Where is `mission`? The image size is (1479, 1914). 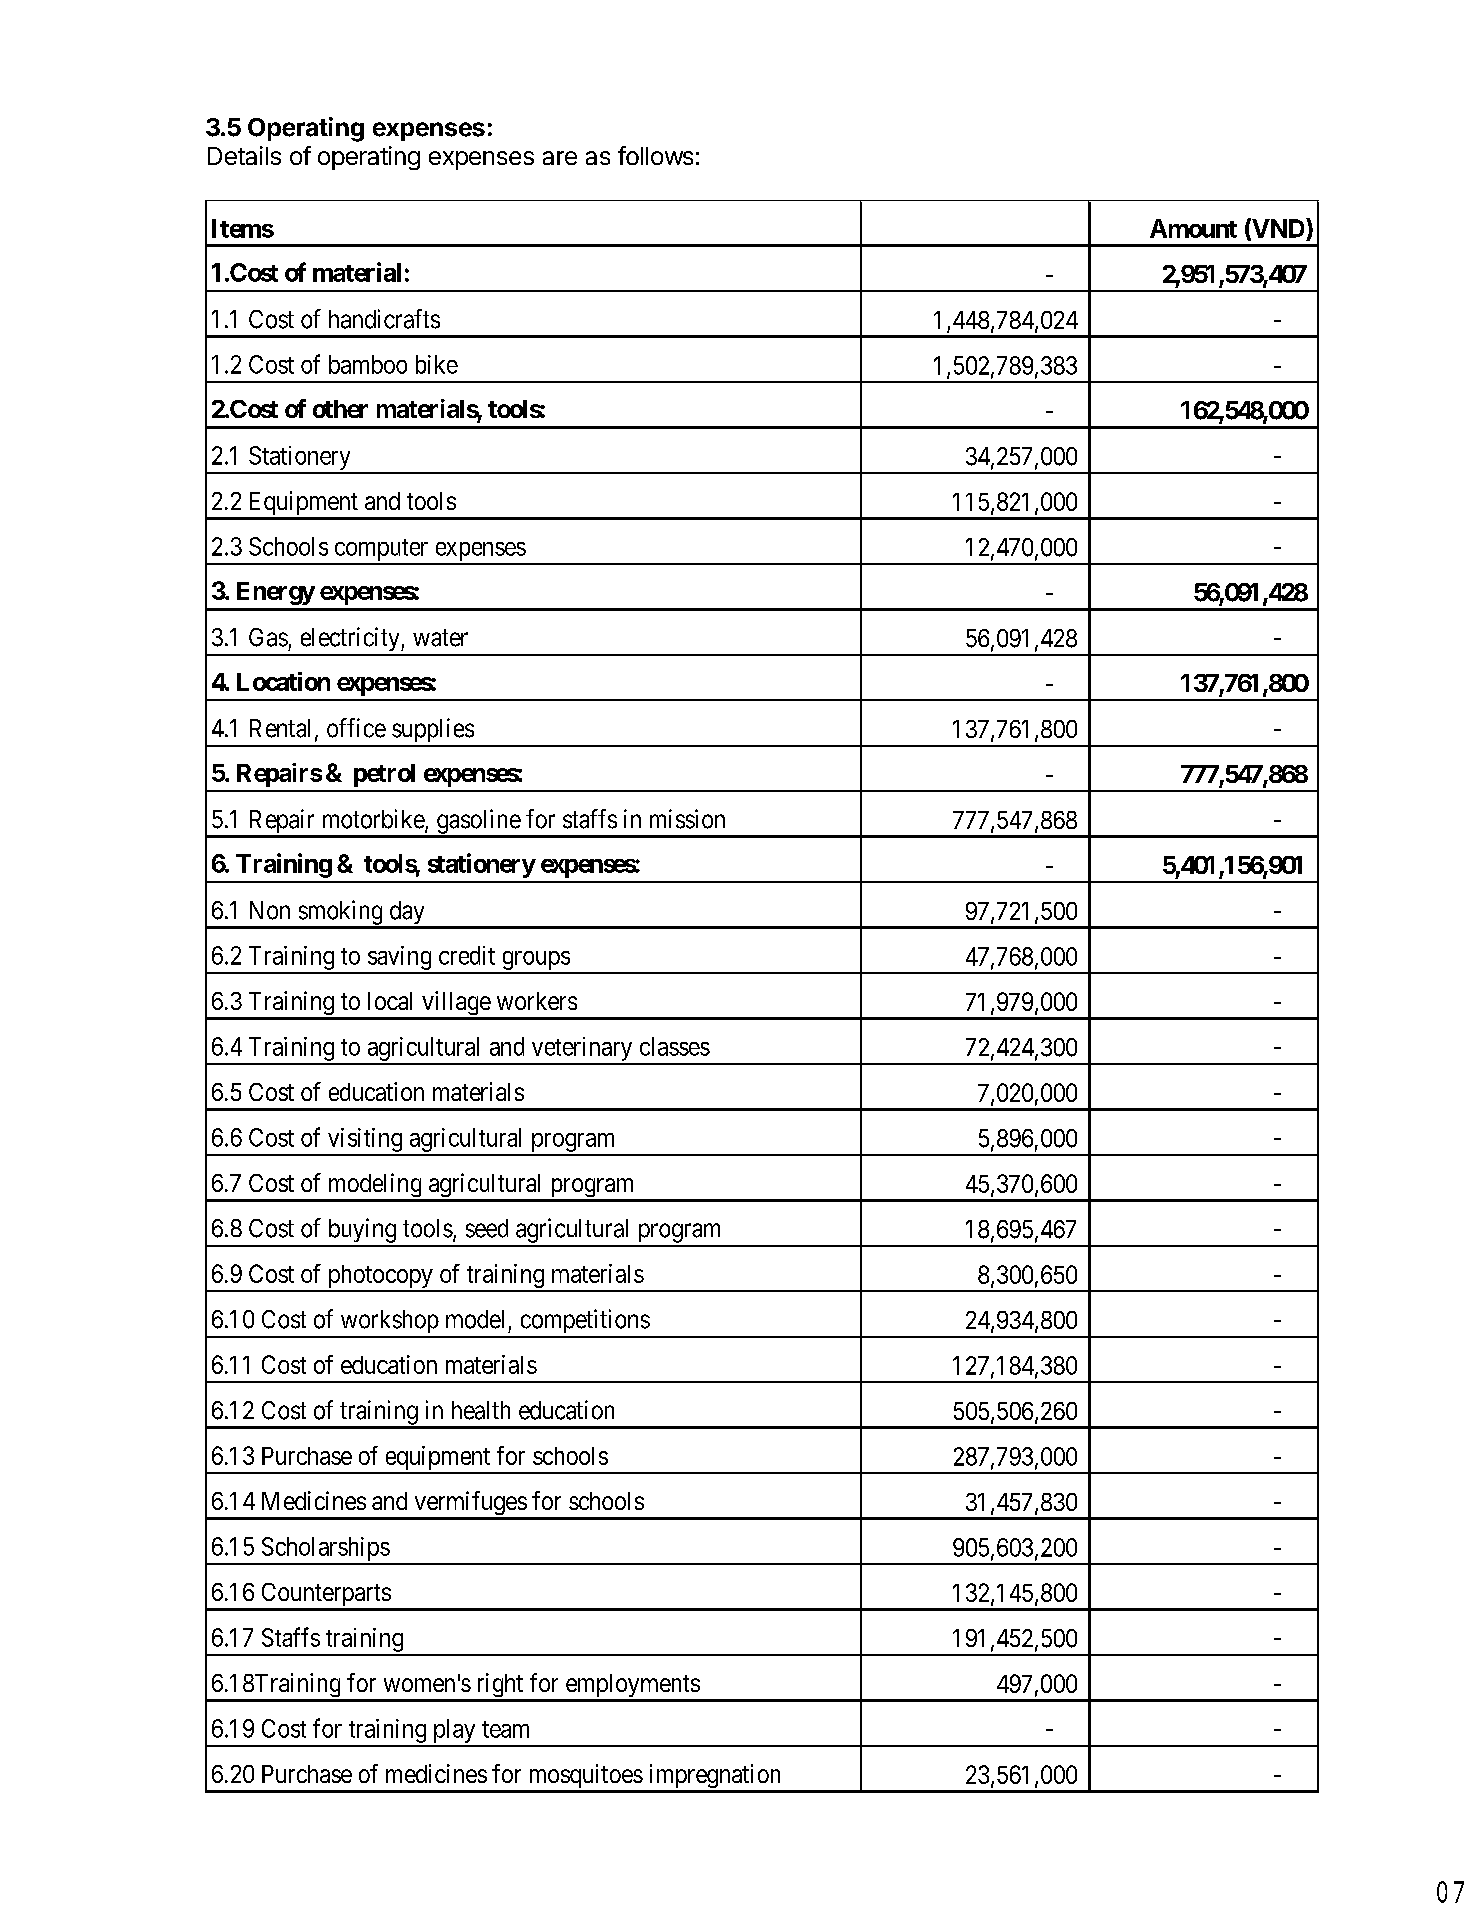
mission is located at coordinates (687, 819).
